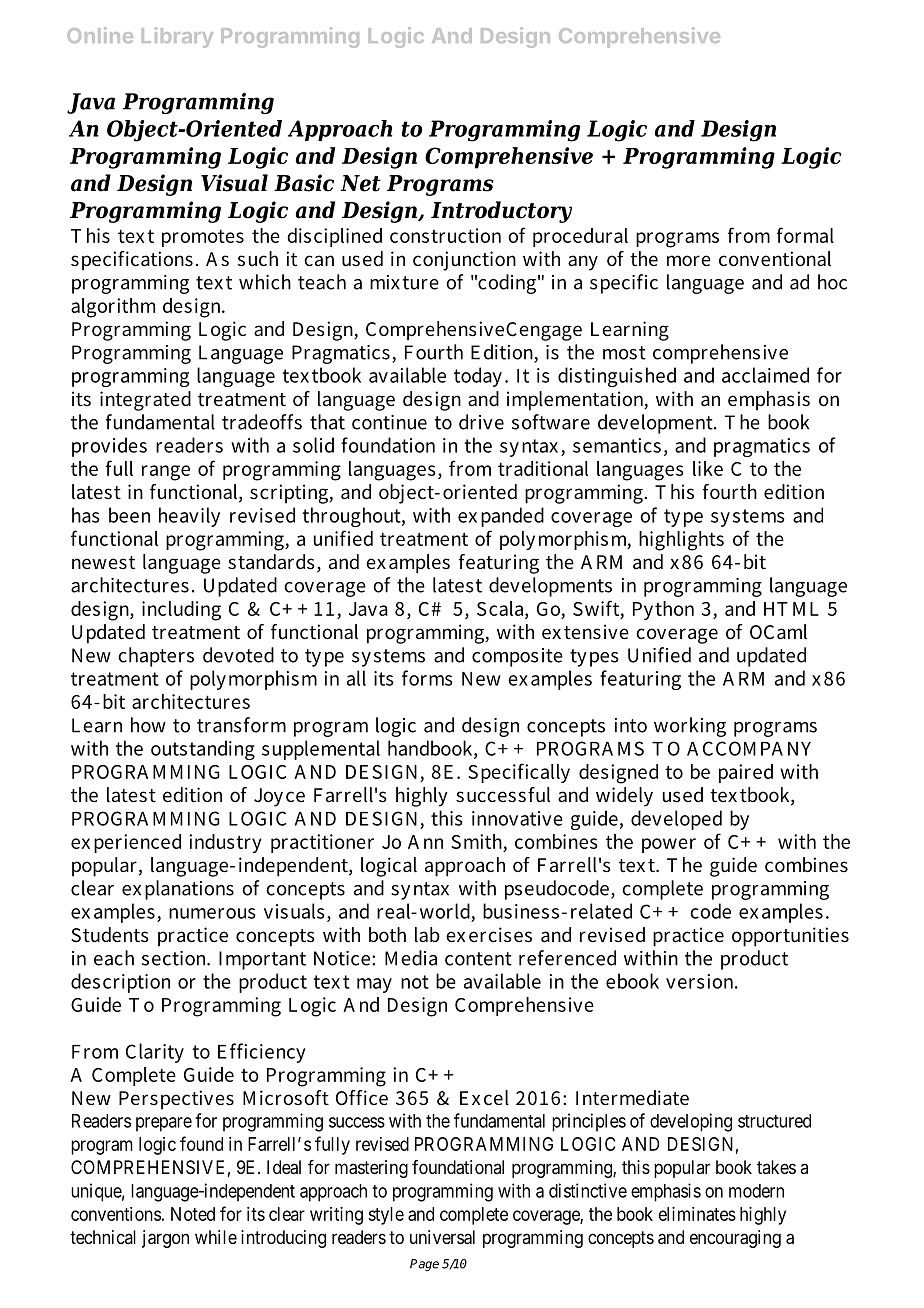 This screenshot has width=924, height=1308. What do you see at coordinates (113, 308) in the screenshot?
I see `algorithm` at bounding box center [113, 308].
